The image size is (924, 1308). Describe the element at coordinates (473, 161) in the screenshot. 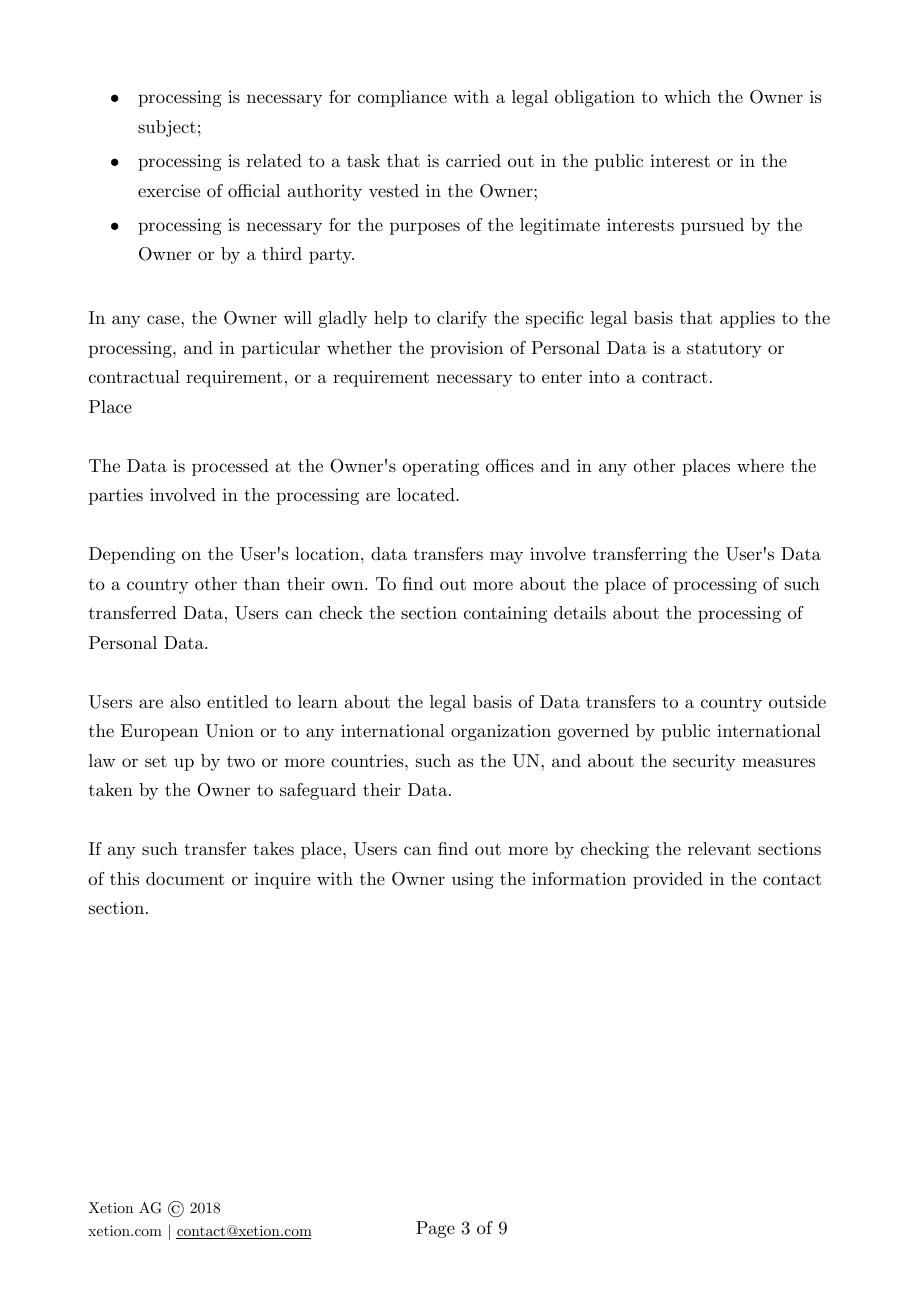

I see `carried` at that location.
